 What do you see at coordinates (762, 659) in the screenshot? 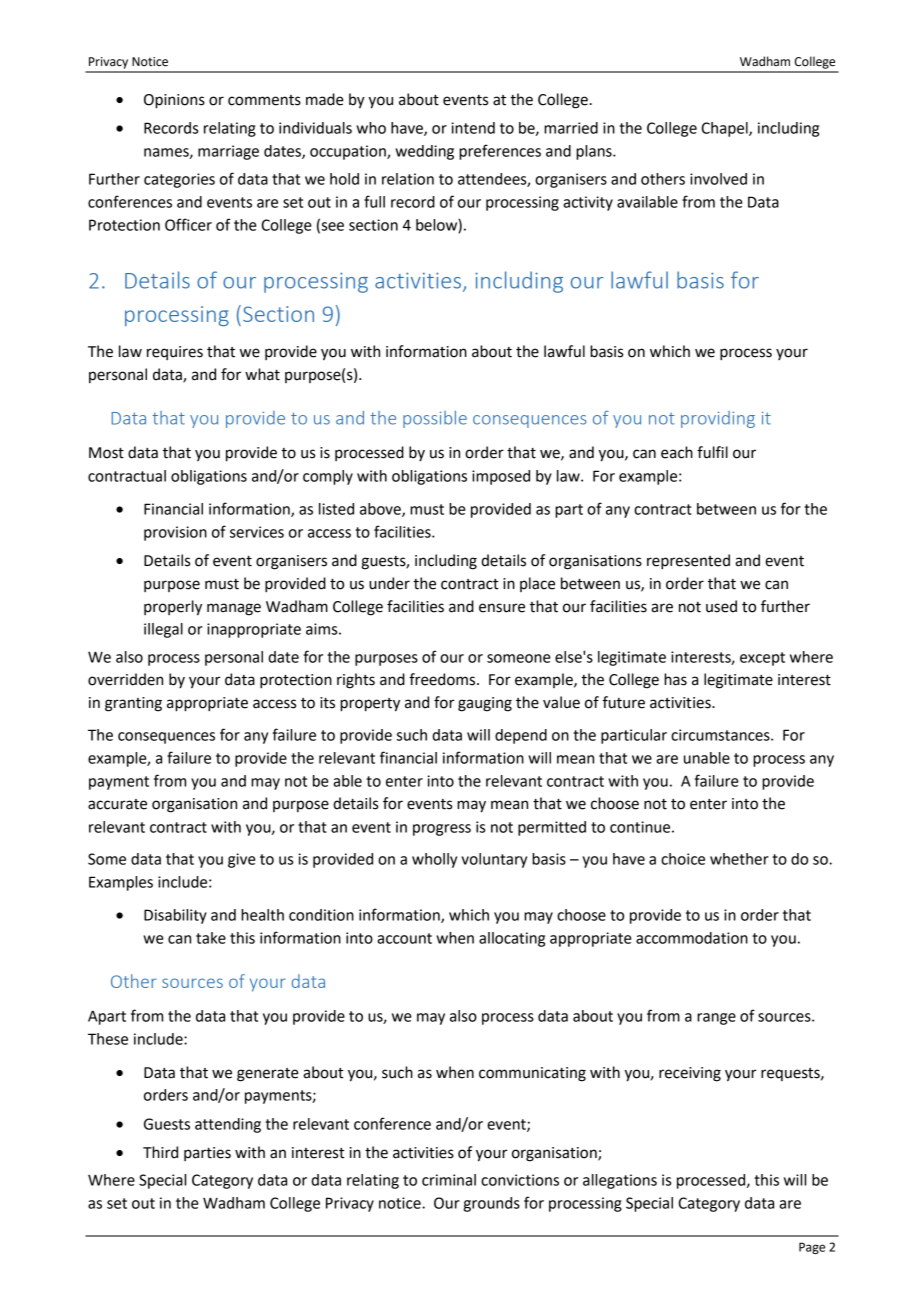
I see `except` at bounding box center [762, 659].
